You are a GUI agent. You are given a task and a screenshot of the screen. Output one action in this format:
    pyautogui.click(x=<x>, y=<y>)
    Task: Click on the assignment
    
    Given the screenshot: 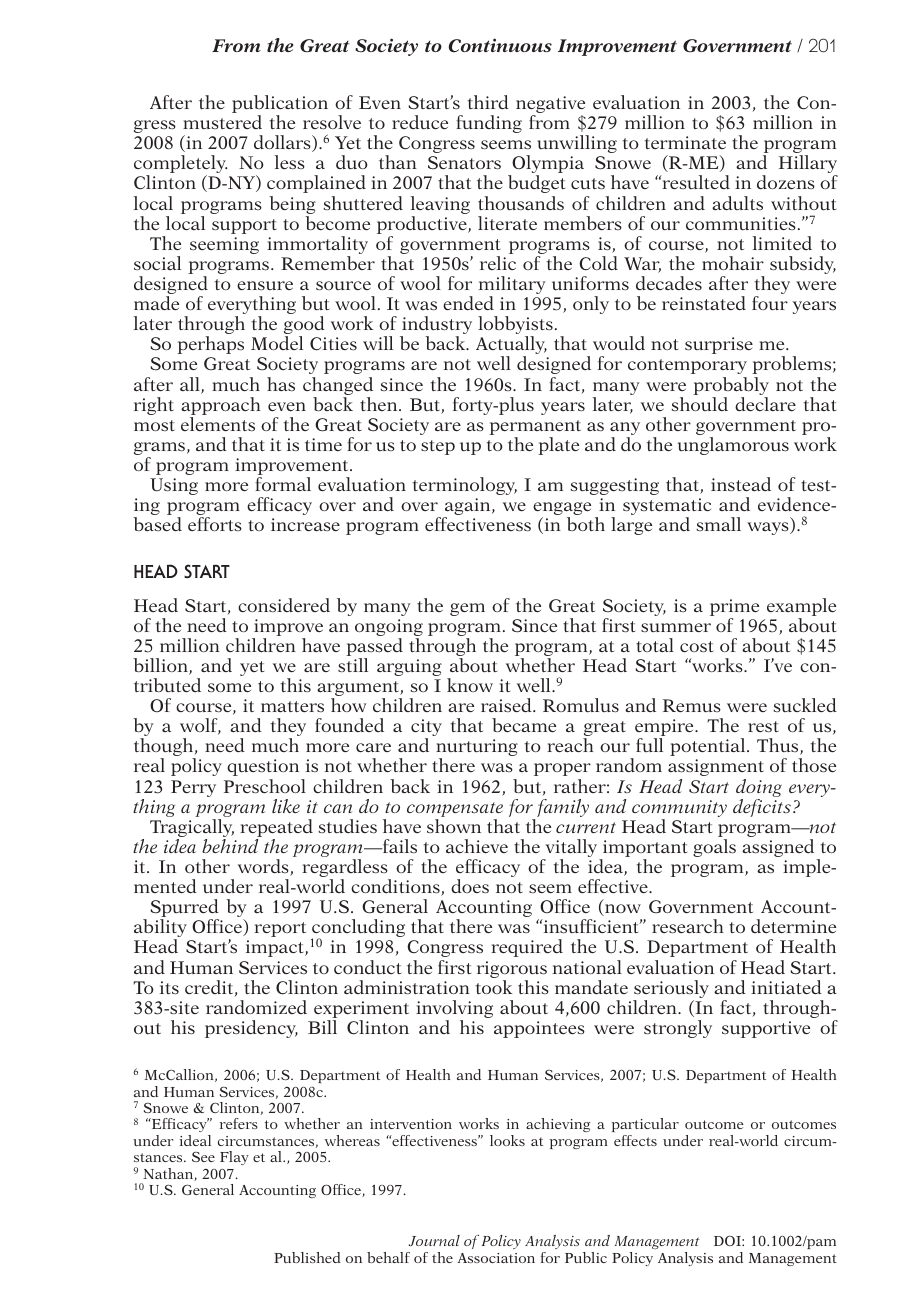 What is the action you would take?
    pyautogui.click(x=716, y=767)
